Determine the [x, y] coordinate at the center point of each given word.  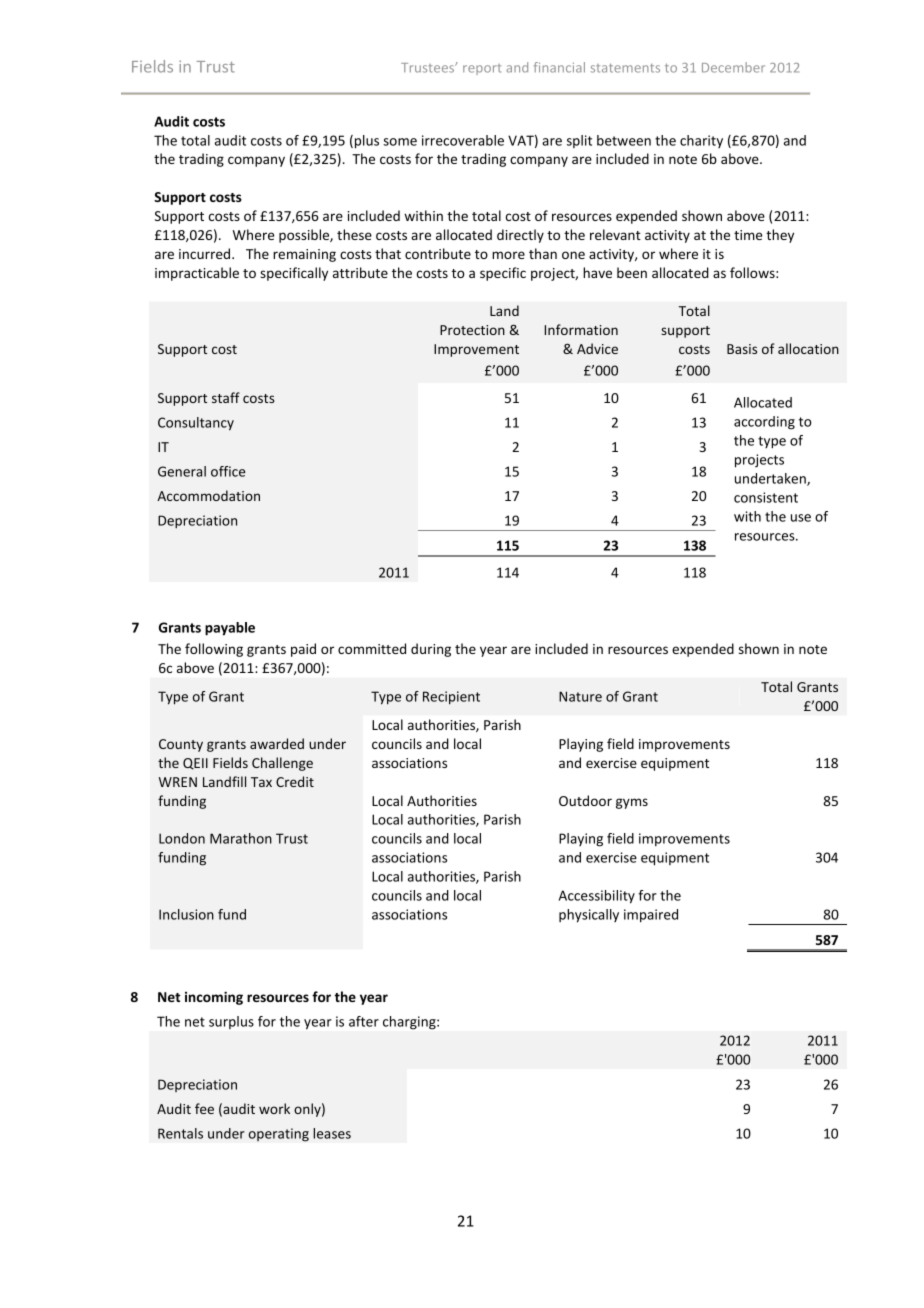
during [431, 650]
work [274, 1108]
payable [230, 629]
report [482, 69]
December [733, 67]
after [364, 1021]
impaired [651, 916]
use [801, 518]
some [400, 142]
